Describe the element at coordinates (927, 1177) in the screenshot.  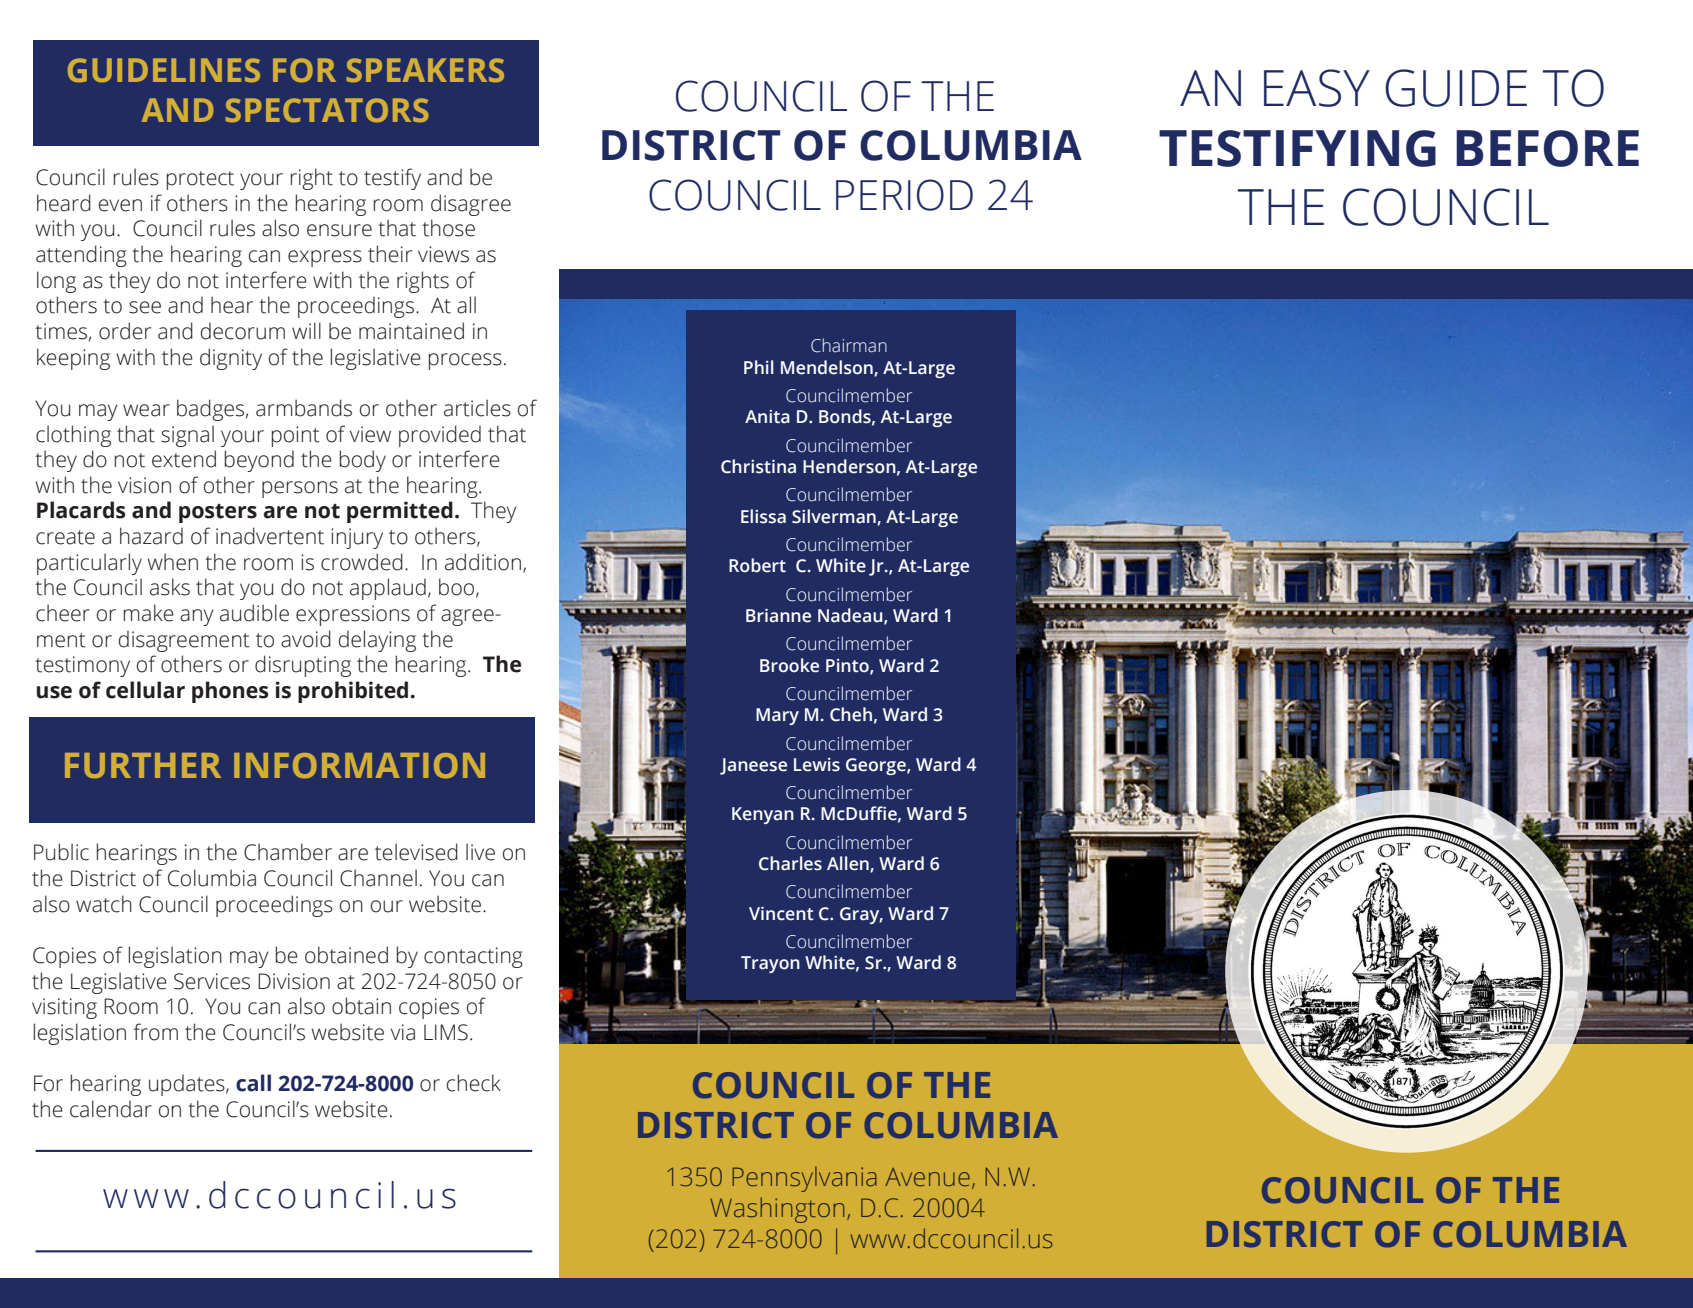
I see `Avenue` at that location.
